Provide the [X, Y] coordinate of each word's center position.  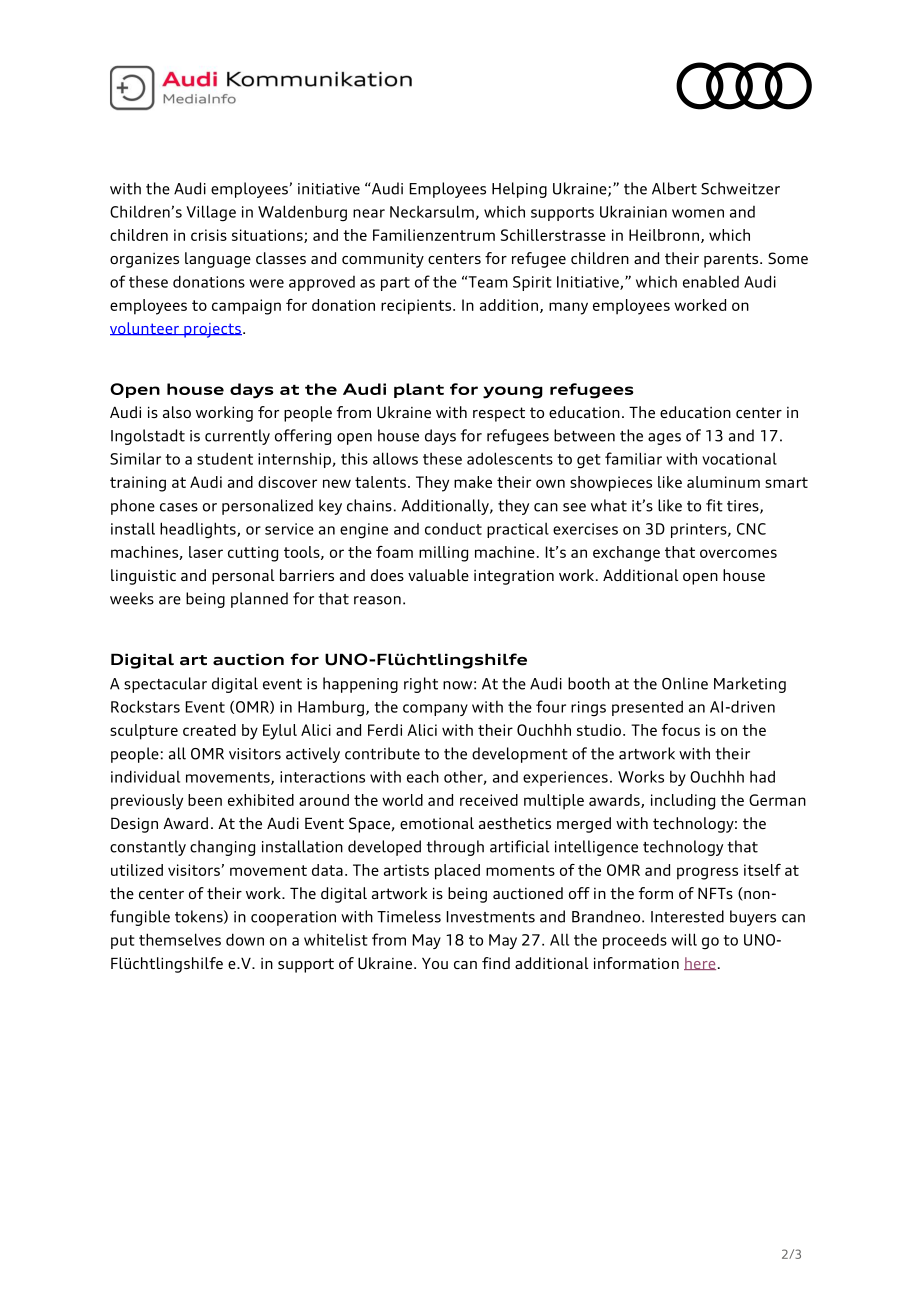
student [225, 458]
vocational [739, 459]
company [435, 710]
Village [211, 213]
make [473, 482]
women [698, 213]
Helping [519, 190]
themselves [180, 939]
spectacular [165, 685]
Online [685, 683]
